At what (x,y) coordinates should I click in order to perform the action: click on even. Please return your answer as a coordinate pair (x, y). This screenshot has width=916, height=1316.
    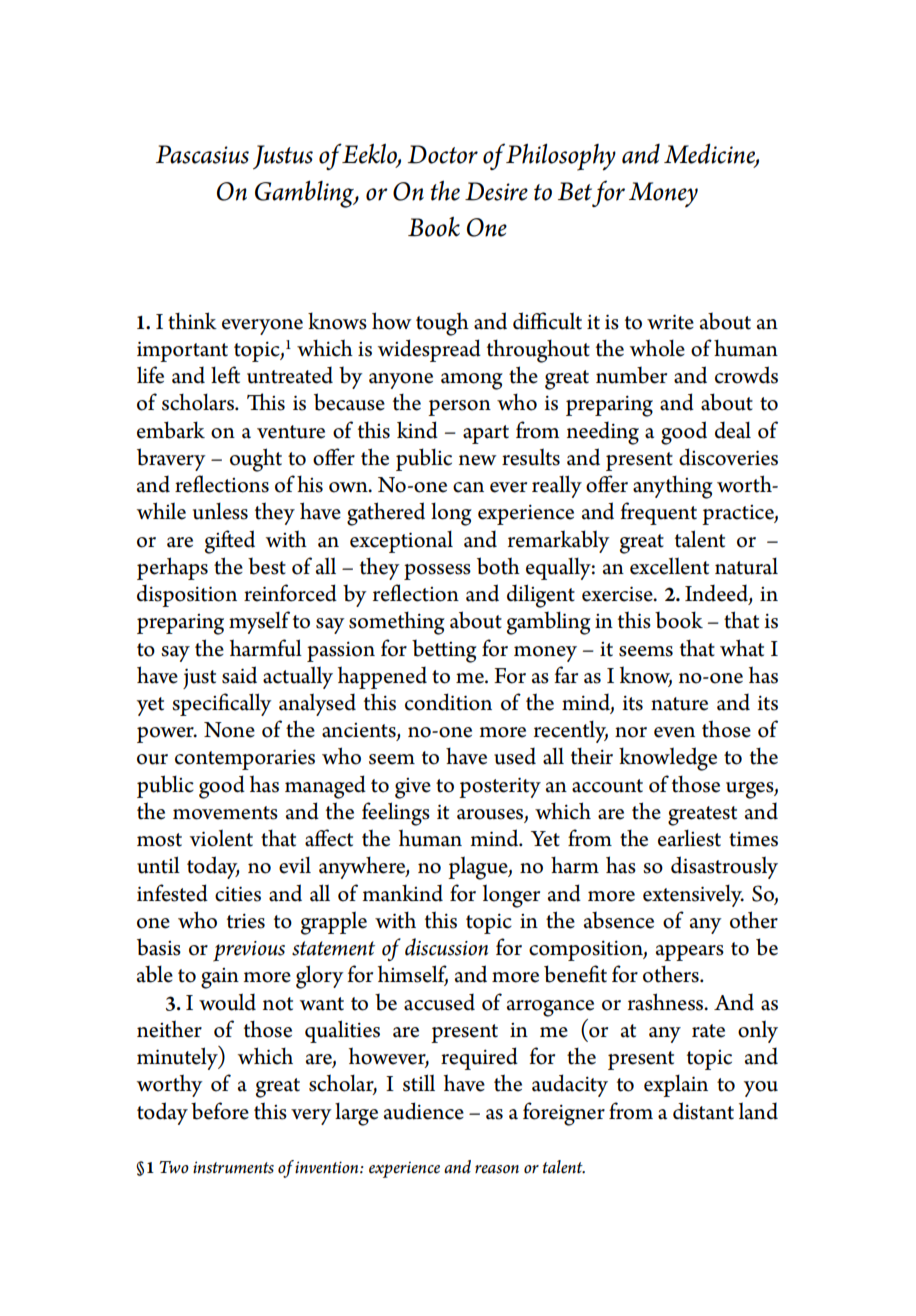
    Looking at the image, I should click on (674, 732).
